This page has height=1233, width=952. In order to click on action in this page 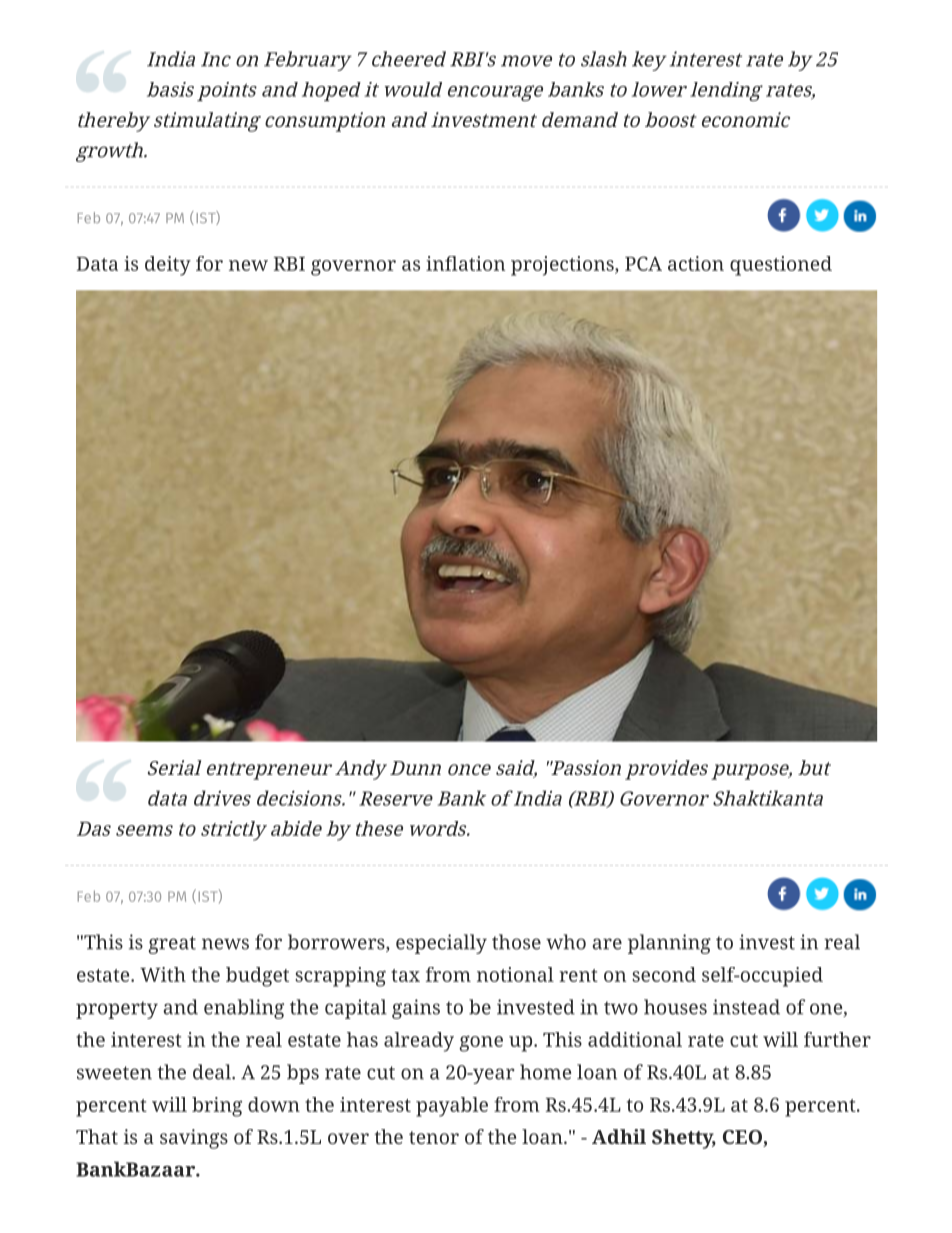, I will do `click(696, 263)`.
